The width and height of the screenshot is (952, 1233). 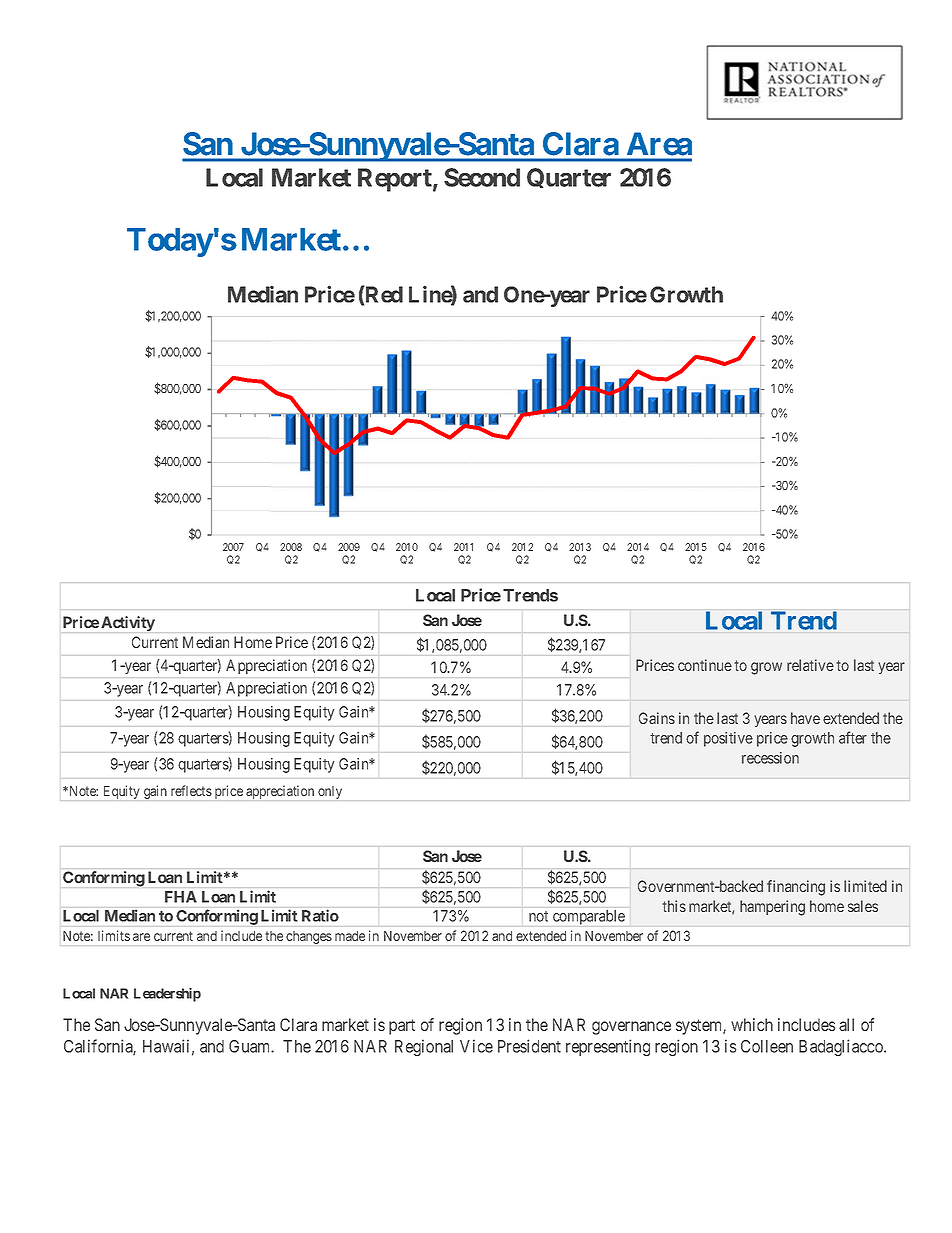 I want to click on continue, so click(x=705, y=665).
